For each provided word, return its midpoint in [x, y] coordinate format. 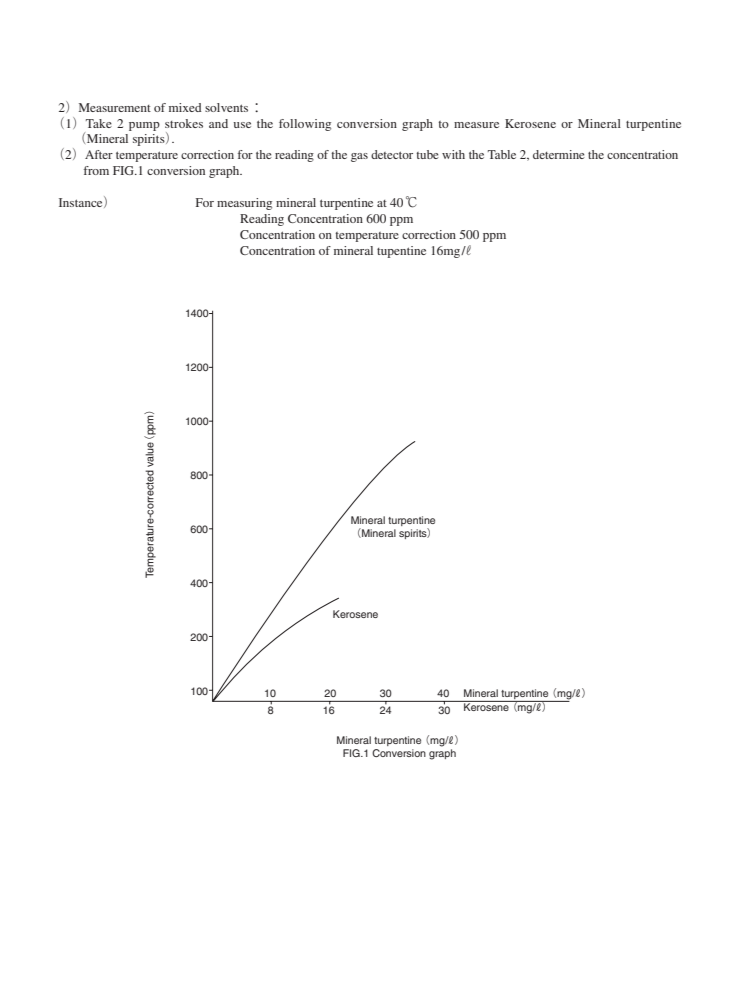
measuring [244, 204]
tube [427, 154]
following [305, 125]
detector [392, 154]
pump [144, 126]
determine [559, 154]
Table [502, 154]
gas [359, 157]
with [453, 154]
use [242, 125]
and [218, 123]
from [96, 170]
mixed [185, 107]
